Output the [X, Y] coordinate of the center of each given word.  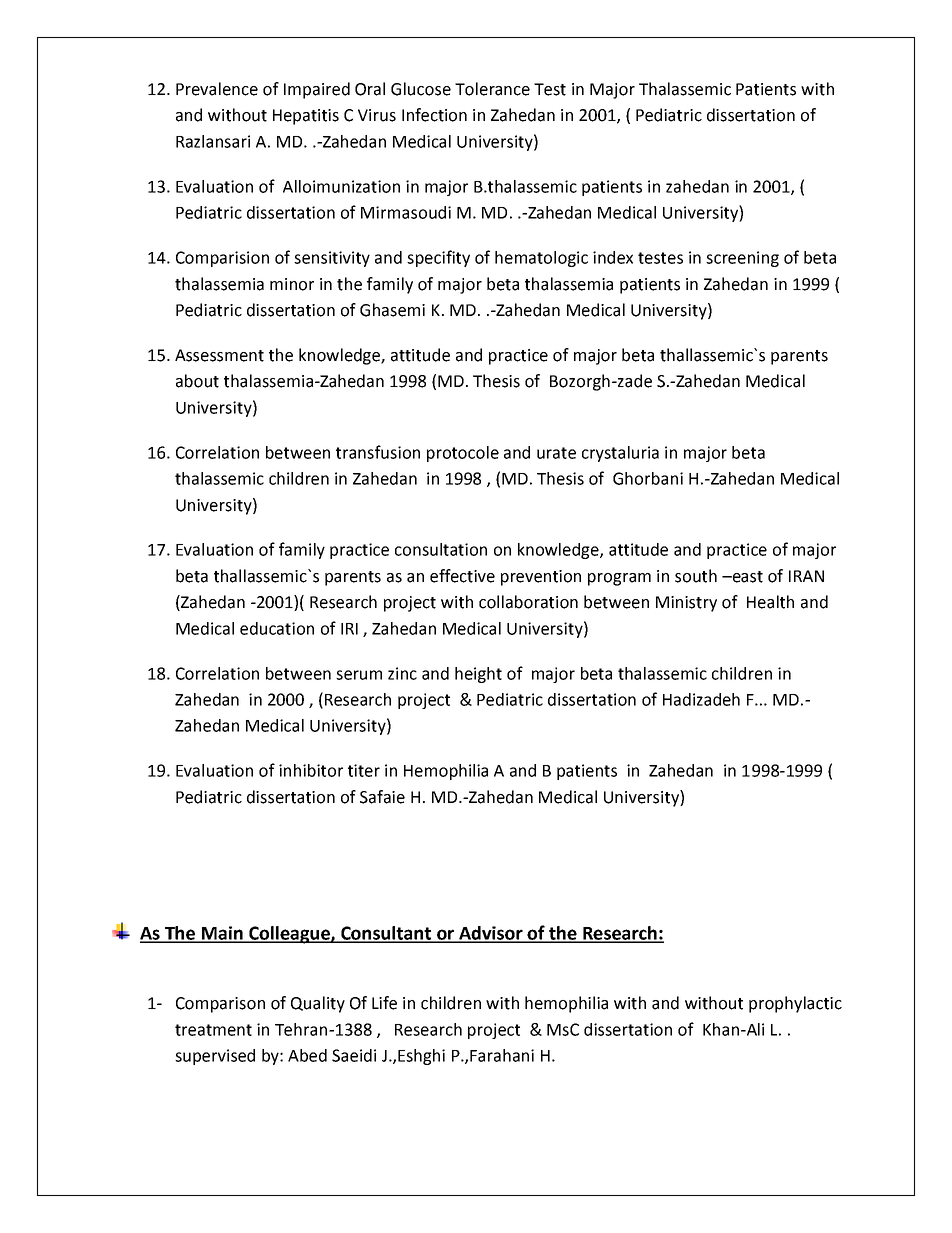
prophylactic [795, 1004]
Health [770, 602]
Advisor [491, 934]
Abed [307, 1055]
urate [556, 453]
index [613, 257]
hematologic [541, 259]
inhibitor [311, 770]
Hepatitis [306, 117]
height [478, 675]
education [277, 628]
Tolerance [492, 89]
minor [292, 284]
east [746, 577]
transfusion [378, 452]
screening [742, 259]
